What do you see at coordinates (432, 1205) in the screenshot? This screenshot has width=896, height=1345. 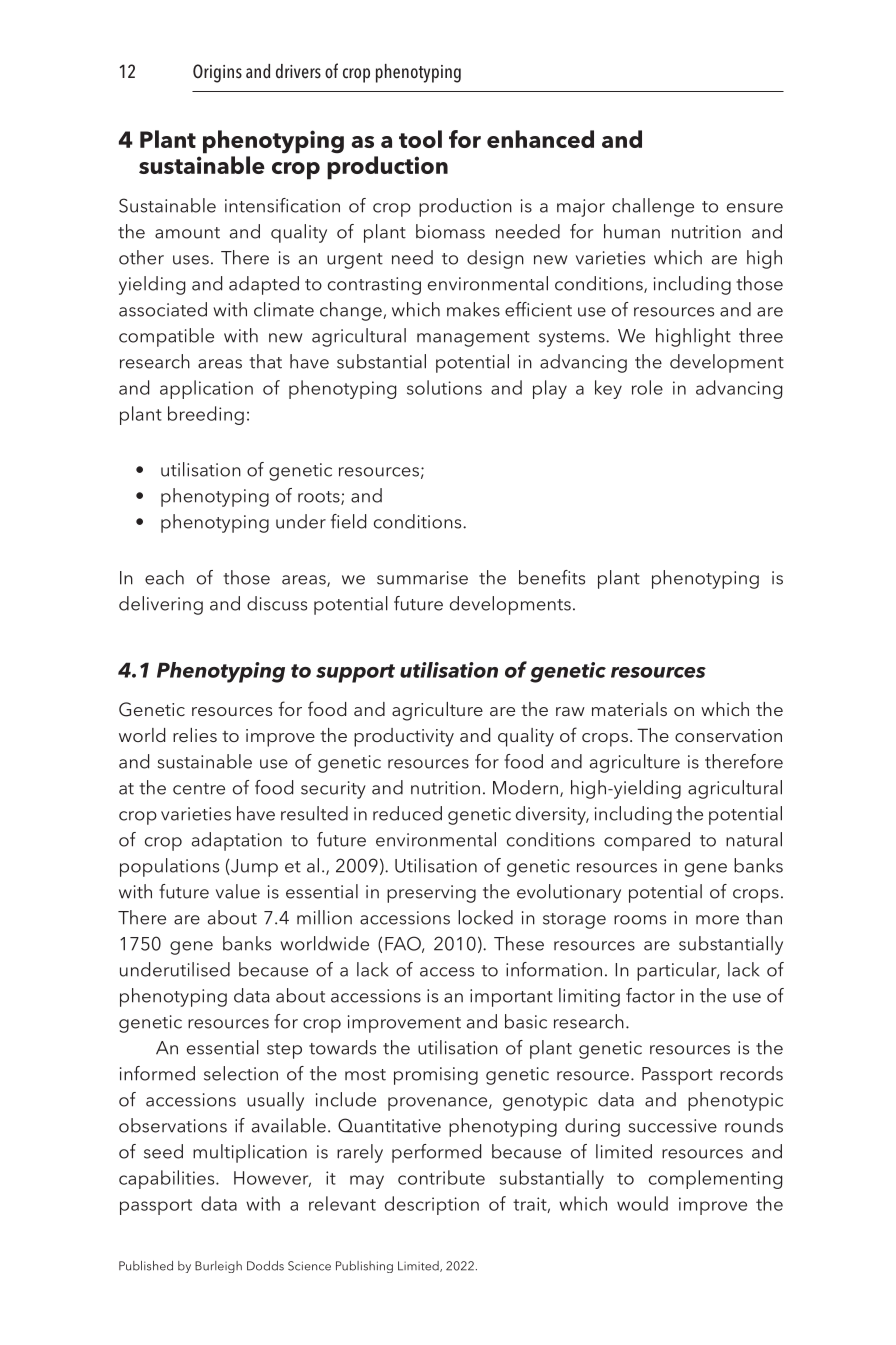 I see `description` at bounding box center [432, 1205].
